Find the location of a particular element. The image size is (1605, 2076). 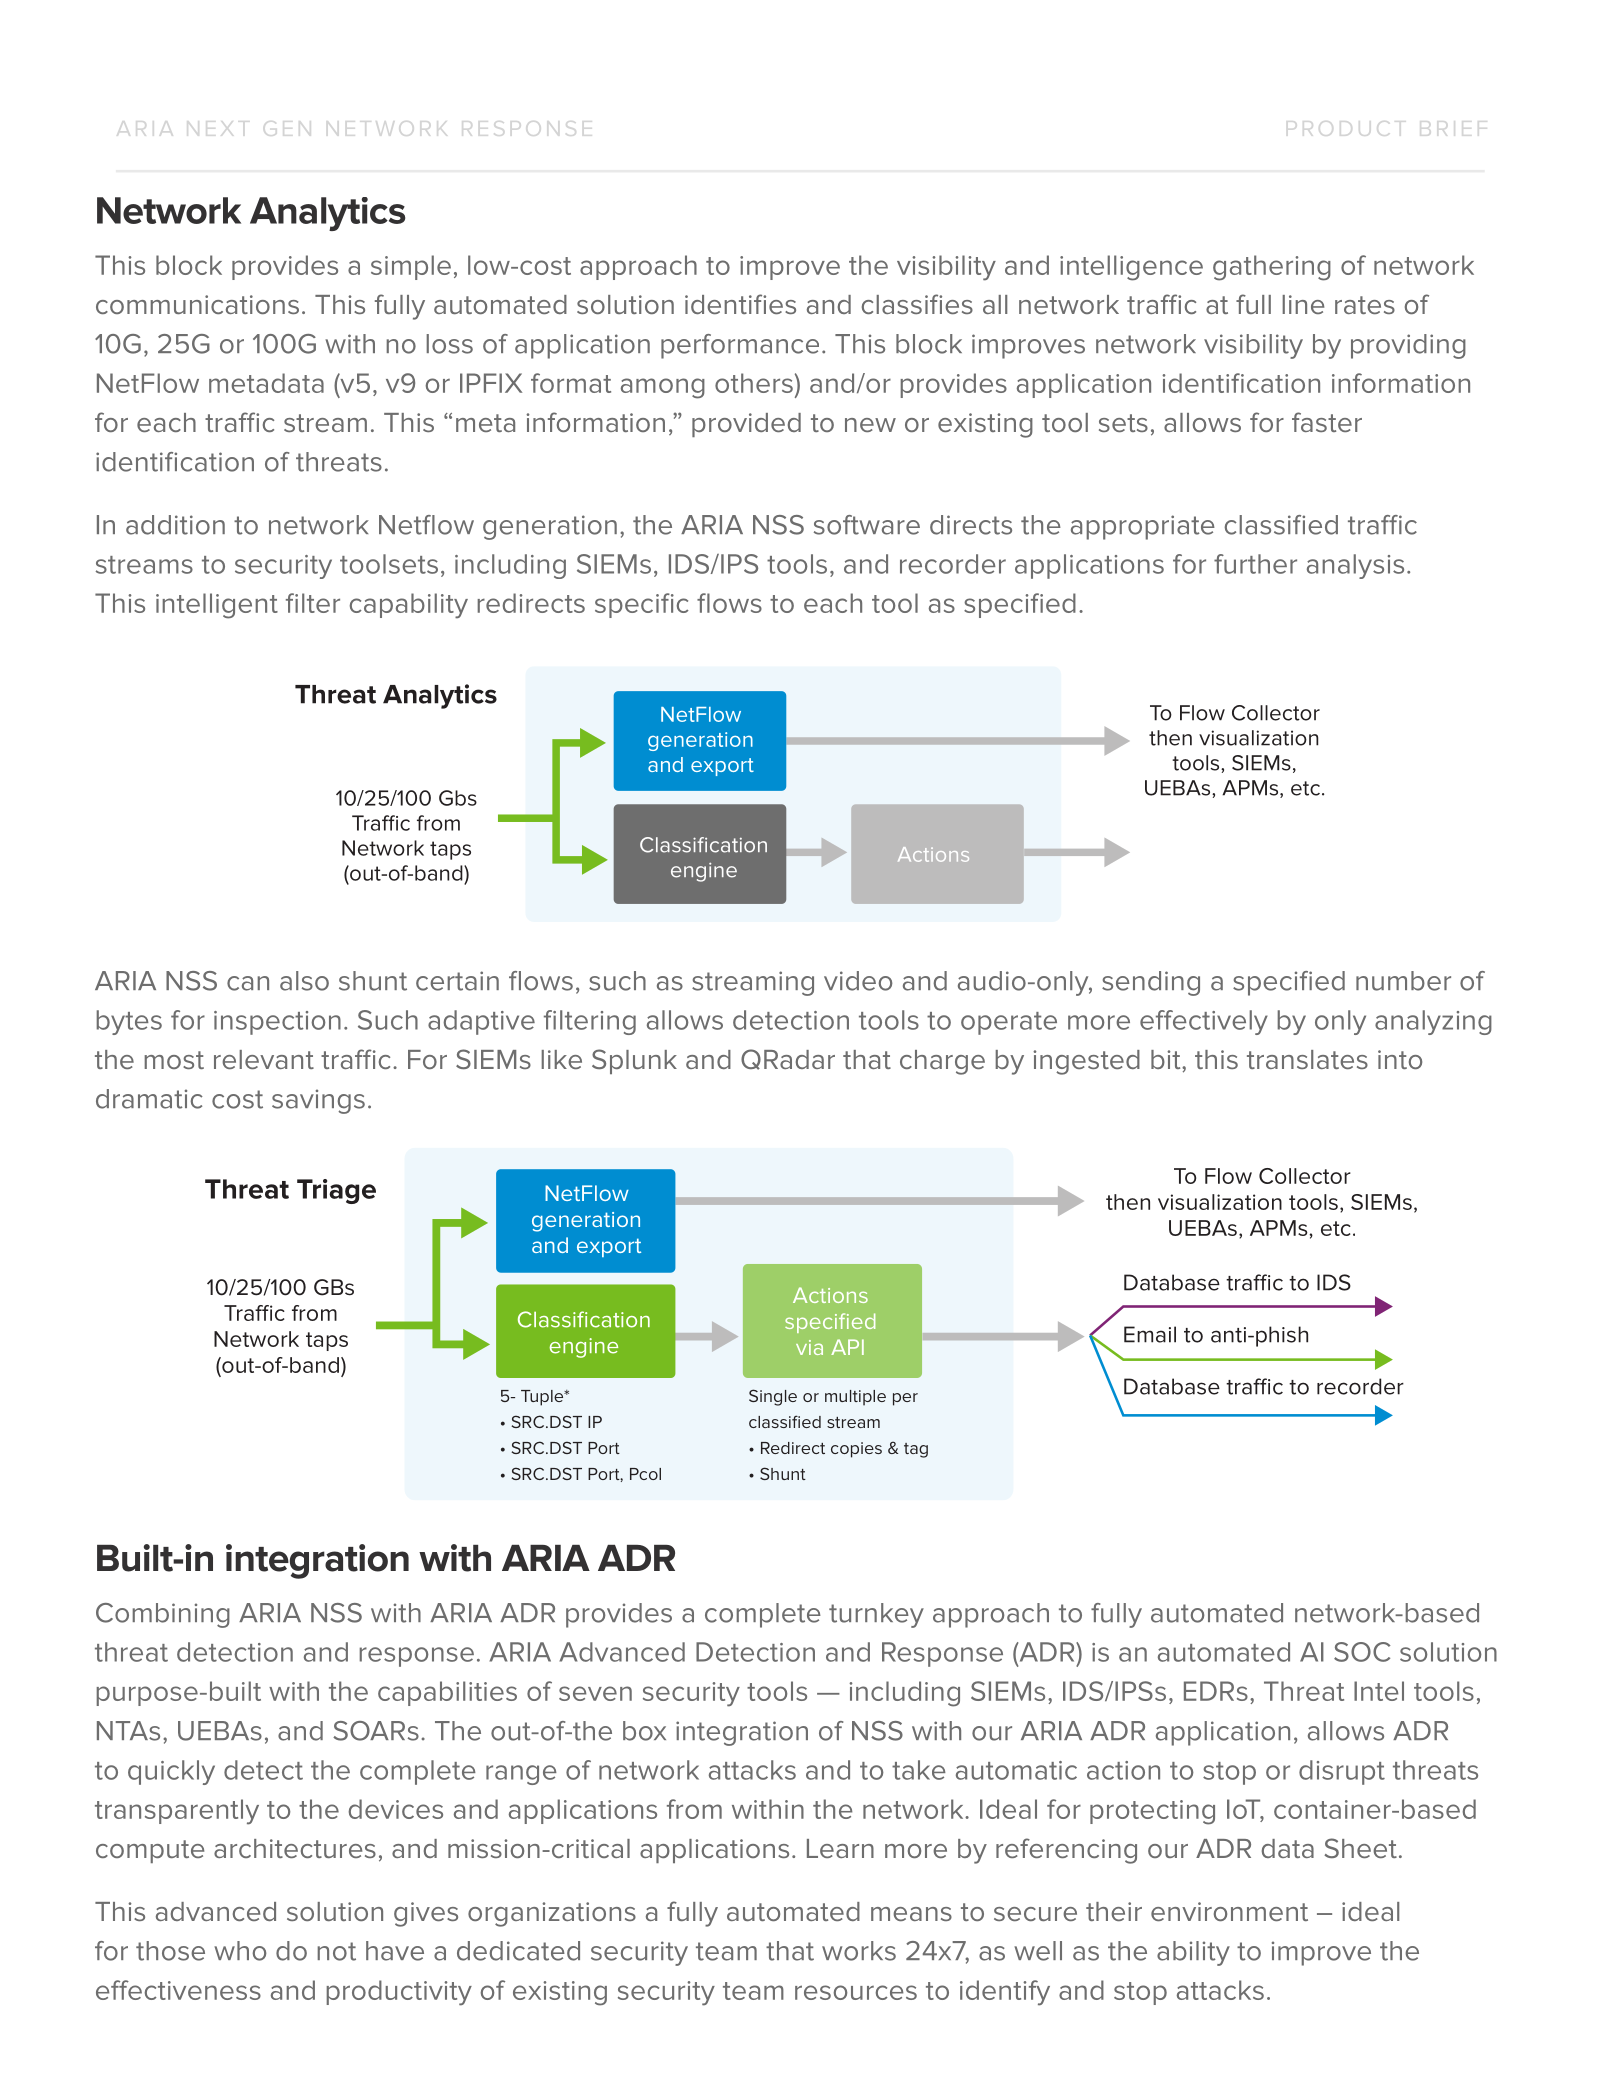

translates is located at coordinates (1307, 1059).
